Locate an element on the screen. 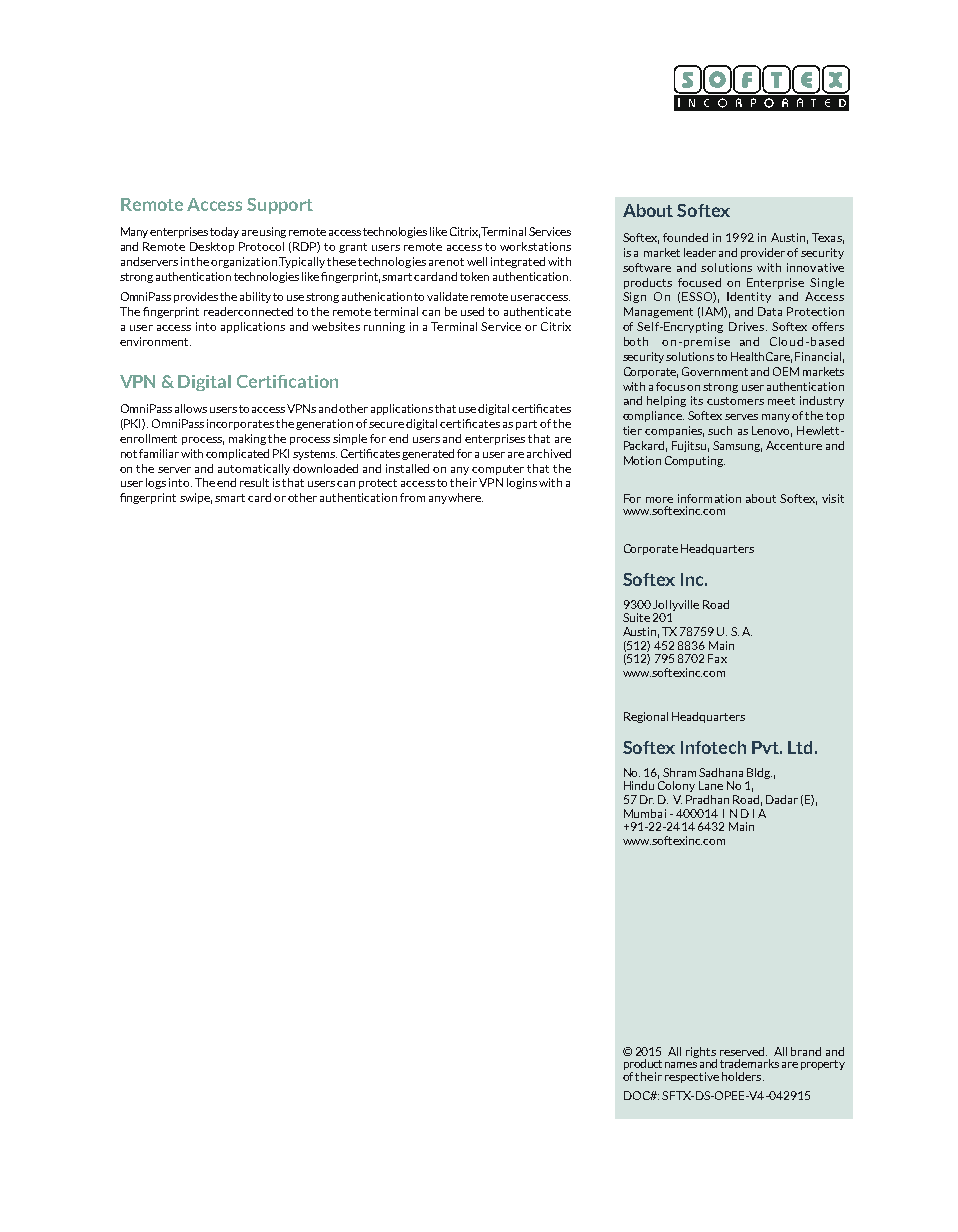 The height and width of the screenshot is (1232, 958). Hindu is located at coordinates (639, 785).
